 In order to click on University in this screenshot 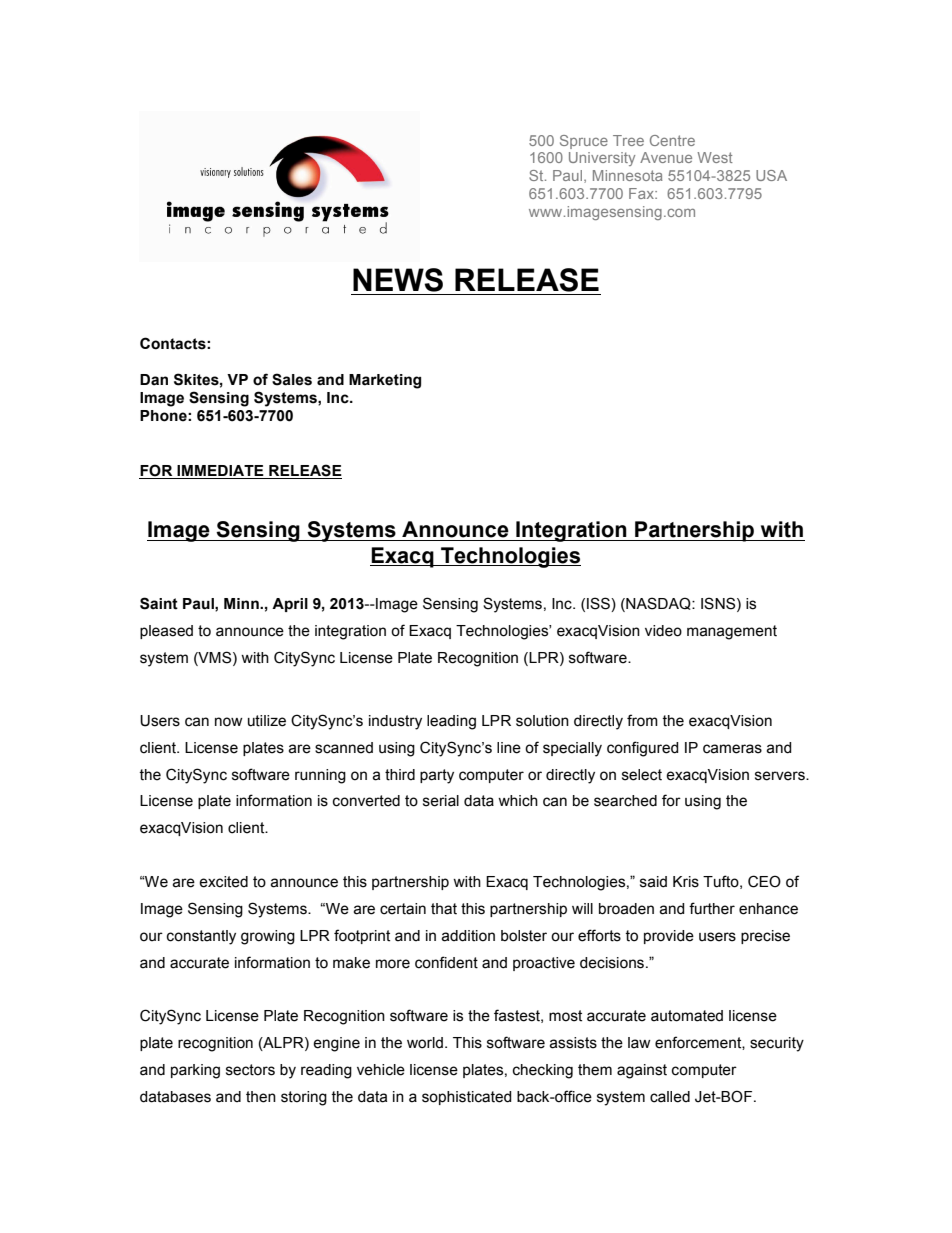, I will do `click(602, 159)`.
